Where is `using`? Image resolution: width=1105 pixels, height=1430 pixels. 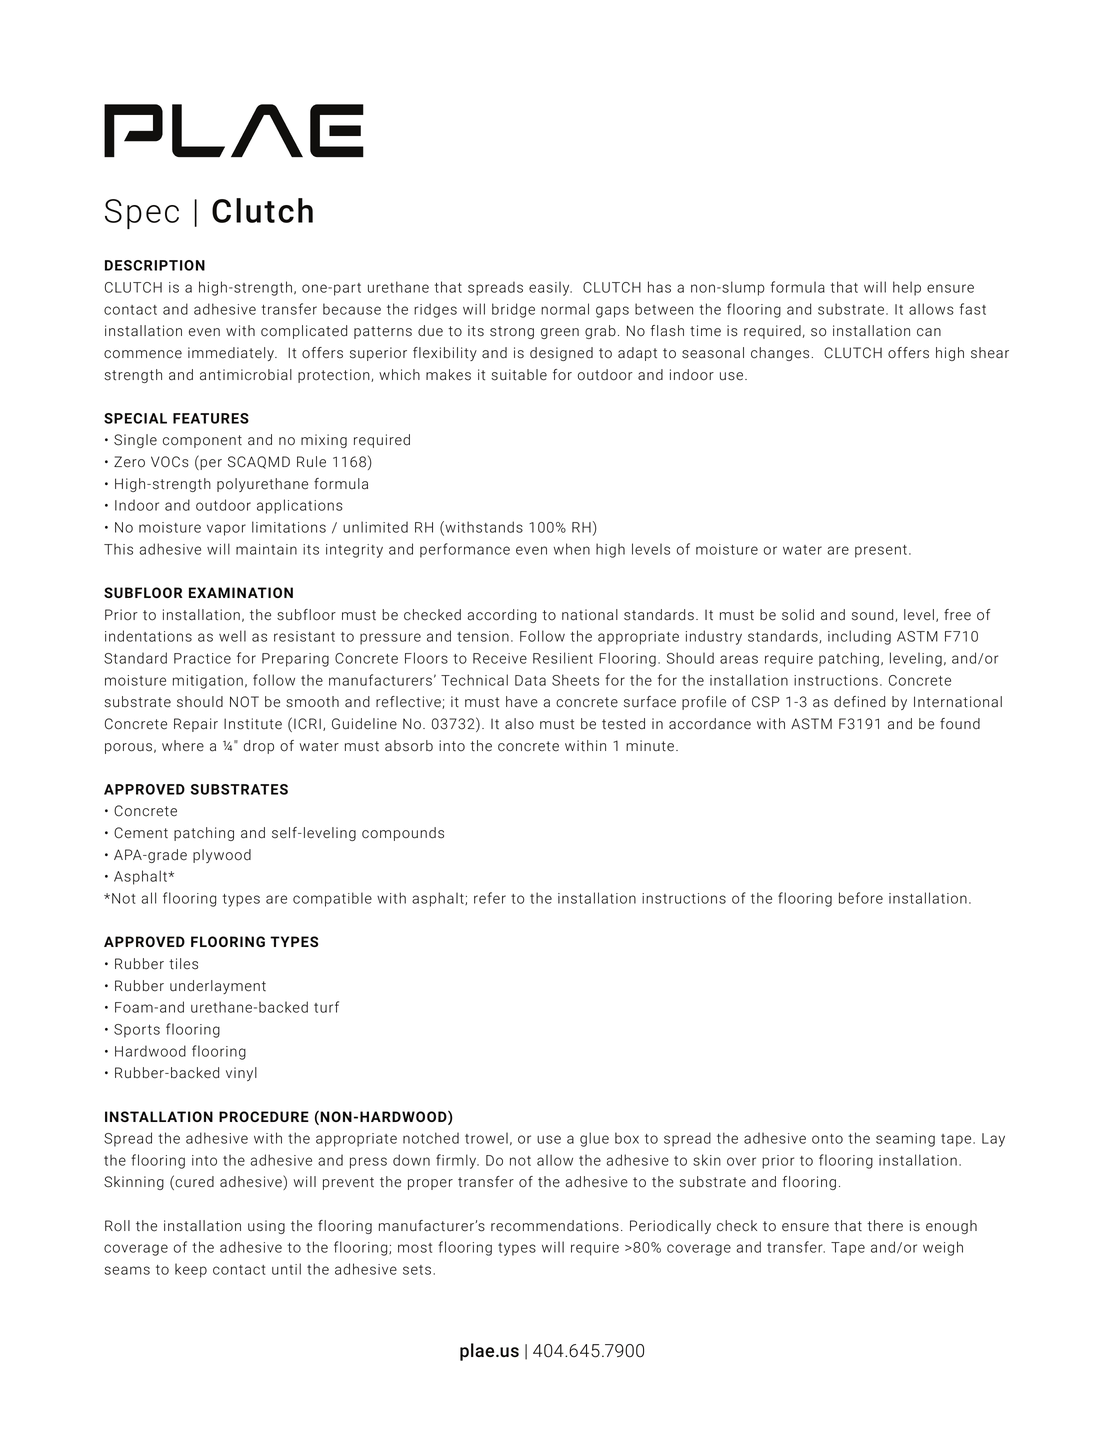
using is located at coordinates (266, 1227).
